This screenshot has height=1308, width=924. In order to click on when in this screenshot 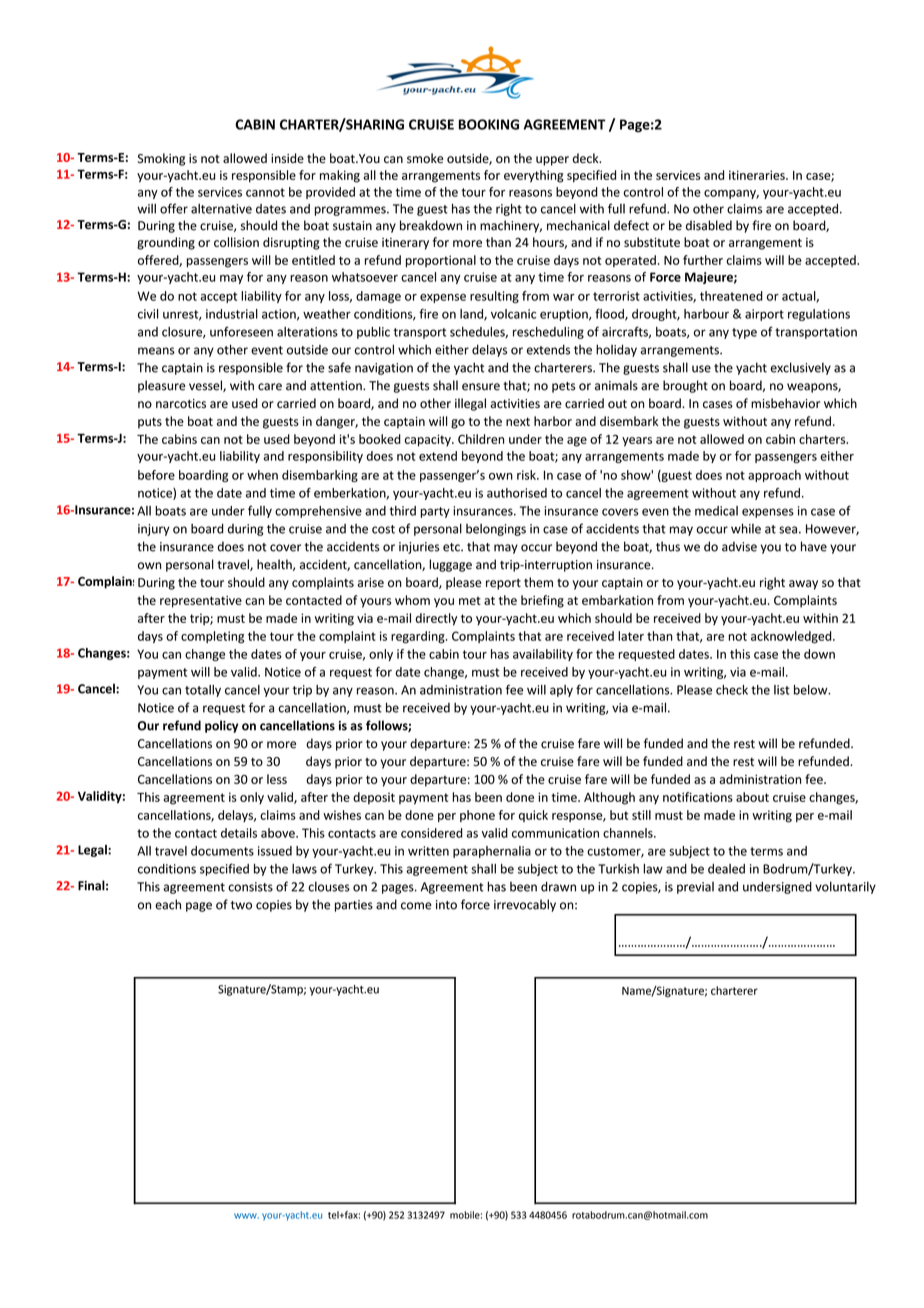, I will do `click(262, 475)`.
